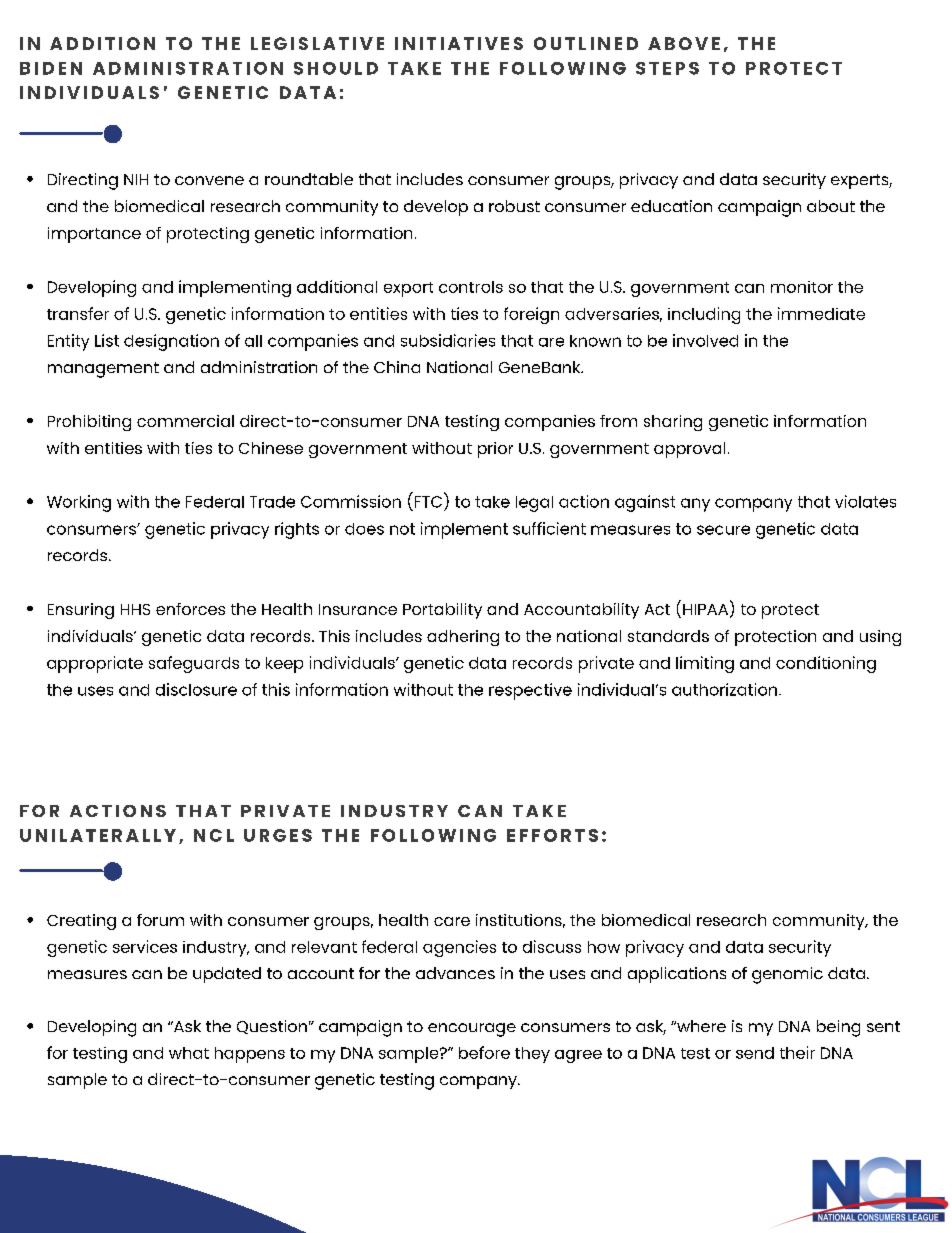 Image resolution: width=952 pixels, height=1233 pixels. What do you see at coordinates (442, 611) in the page?
I see `Portability` at bounding box center [442, 611].
